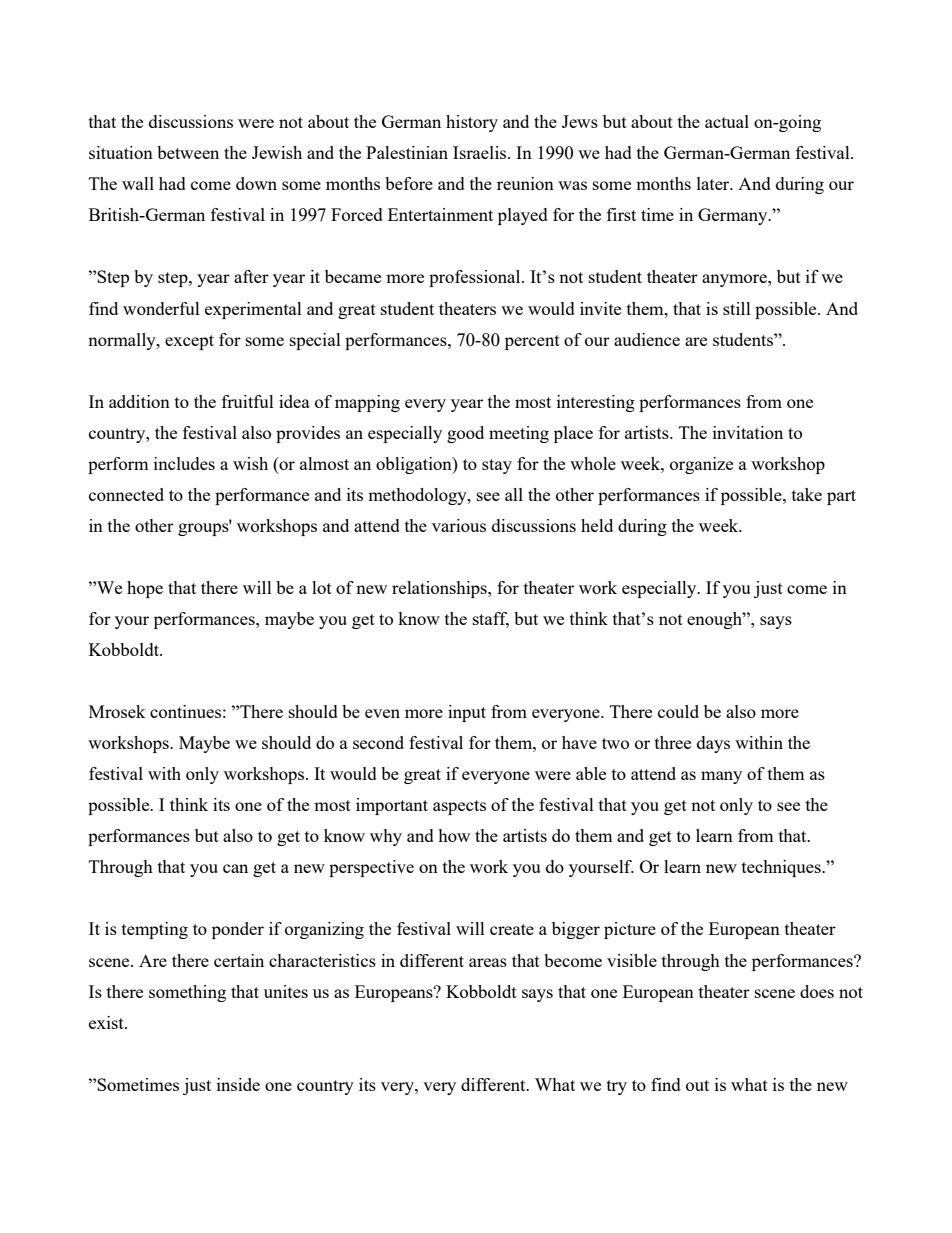 The height and width of the page is (1233, 952). What do you see at coordinates (727, 121) in the page?
I see `actual` at bounding box center [727, 121].
